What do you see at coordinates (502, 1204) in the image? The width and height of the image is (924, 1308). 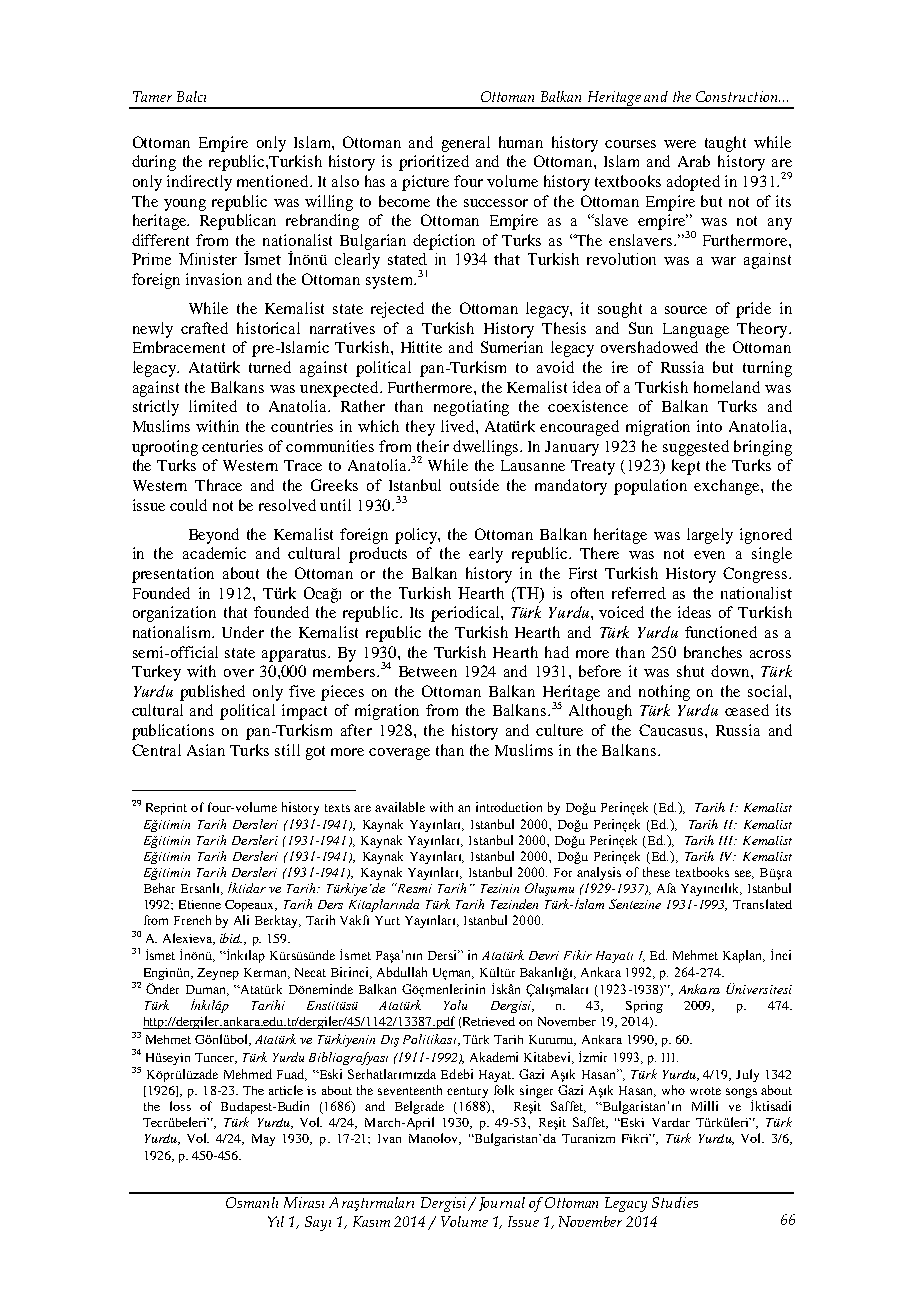 I see `Journal` at bounding box center [502, 1204].
